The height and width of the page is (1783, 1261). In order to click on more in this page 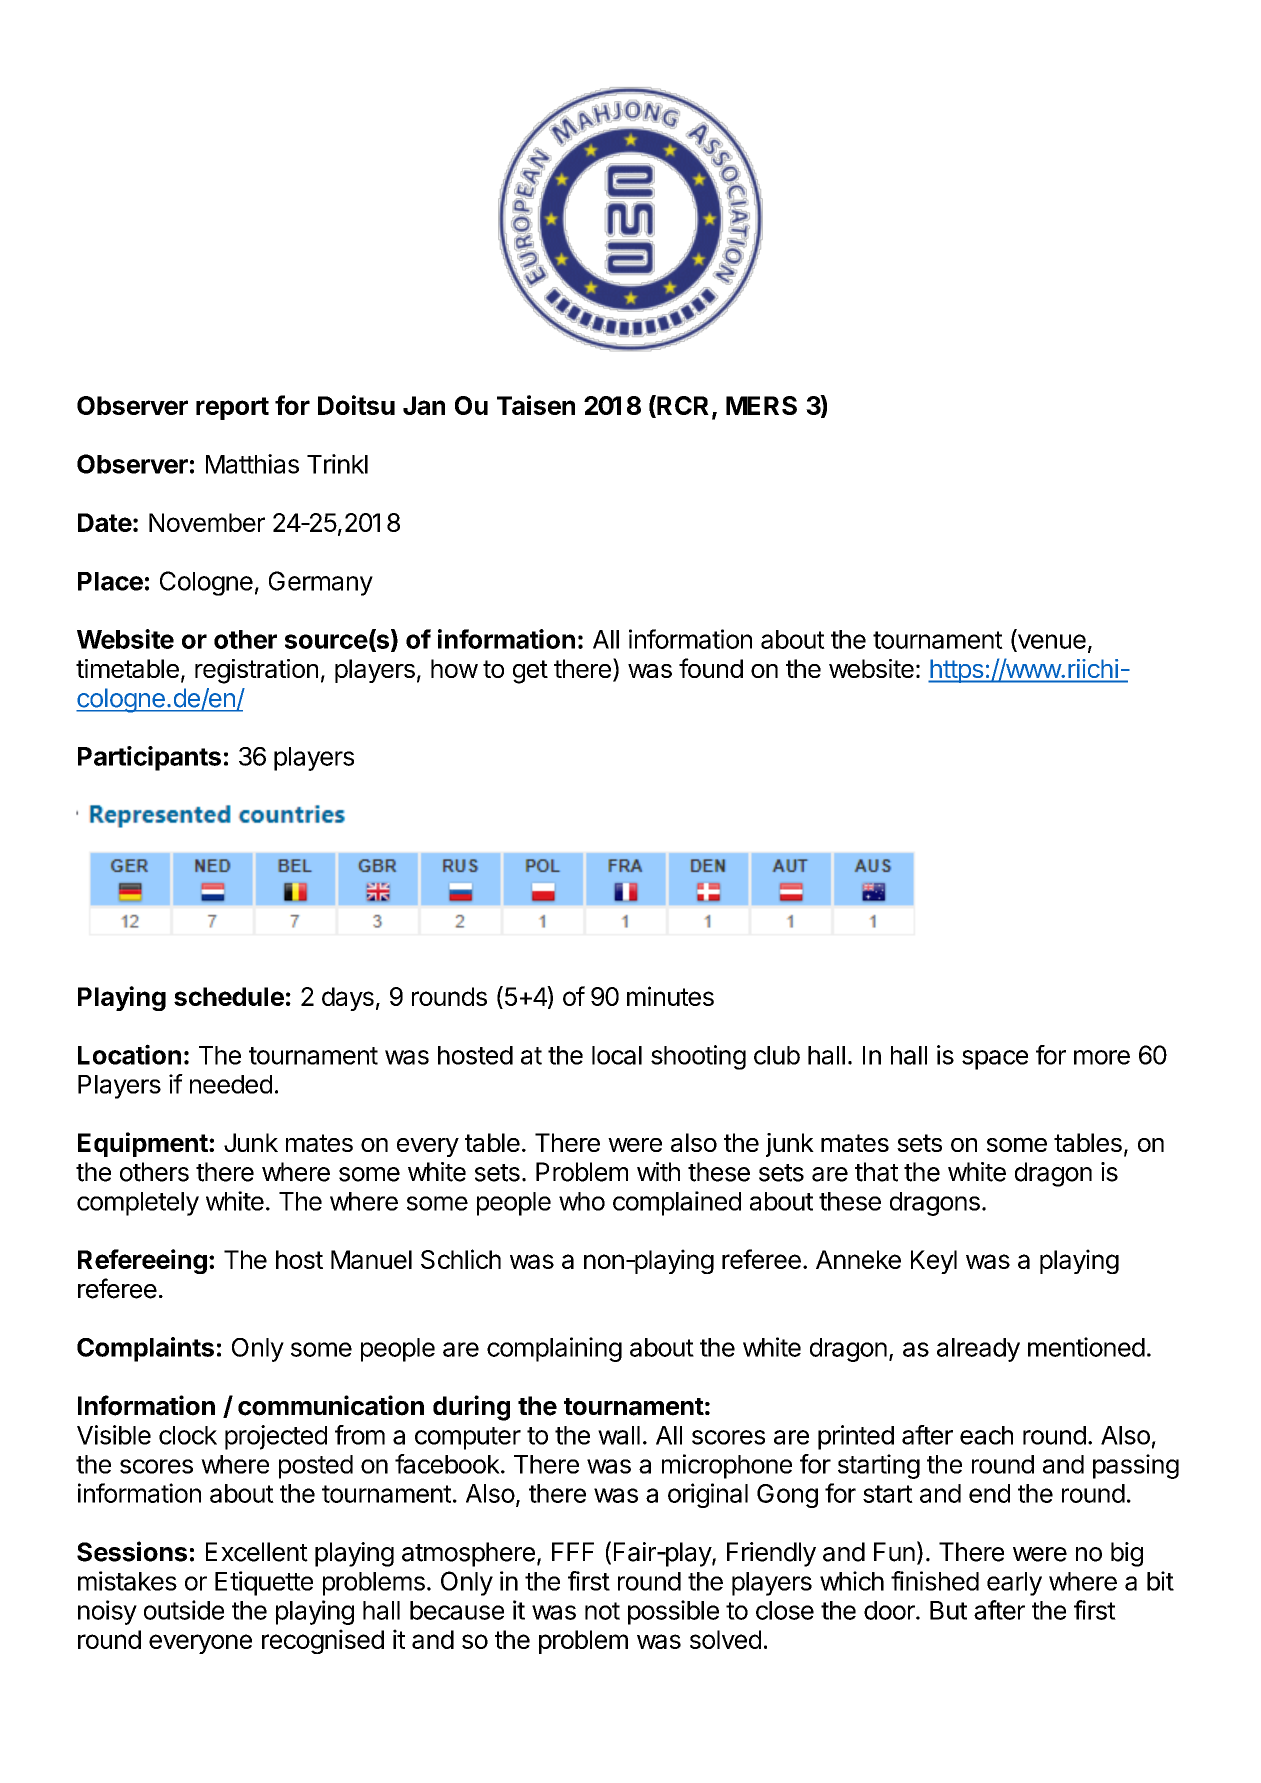, I will do `click(1102, 1057)`.
